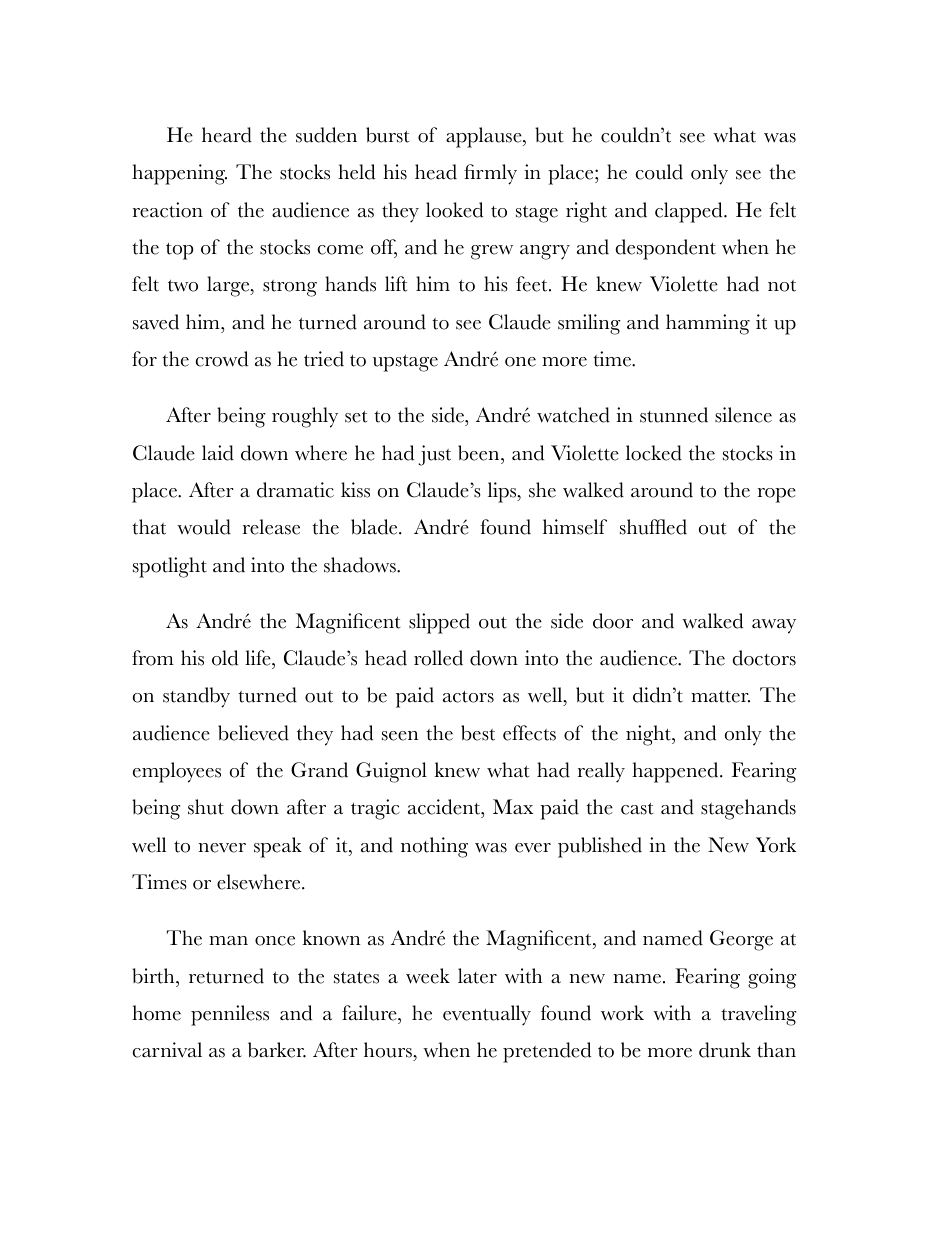 The image size is (952, 1233). I want to click on applause, so click(485, 137).
